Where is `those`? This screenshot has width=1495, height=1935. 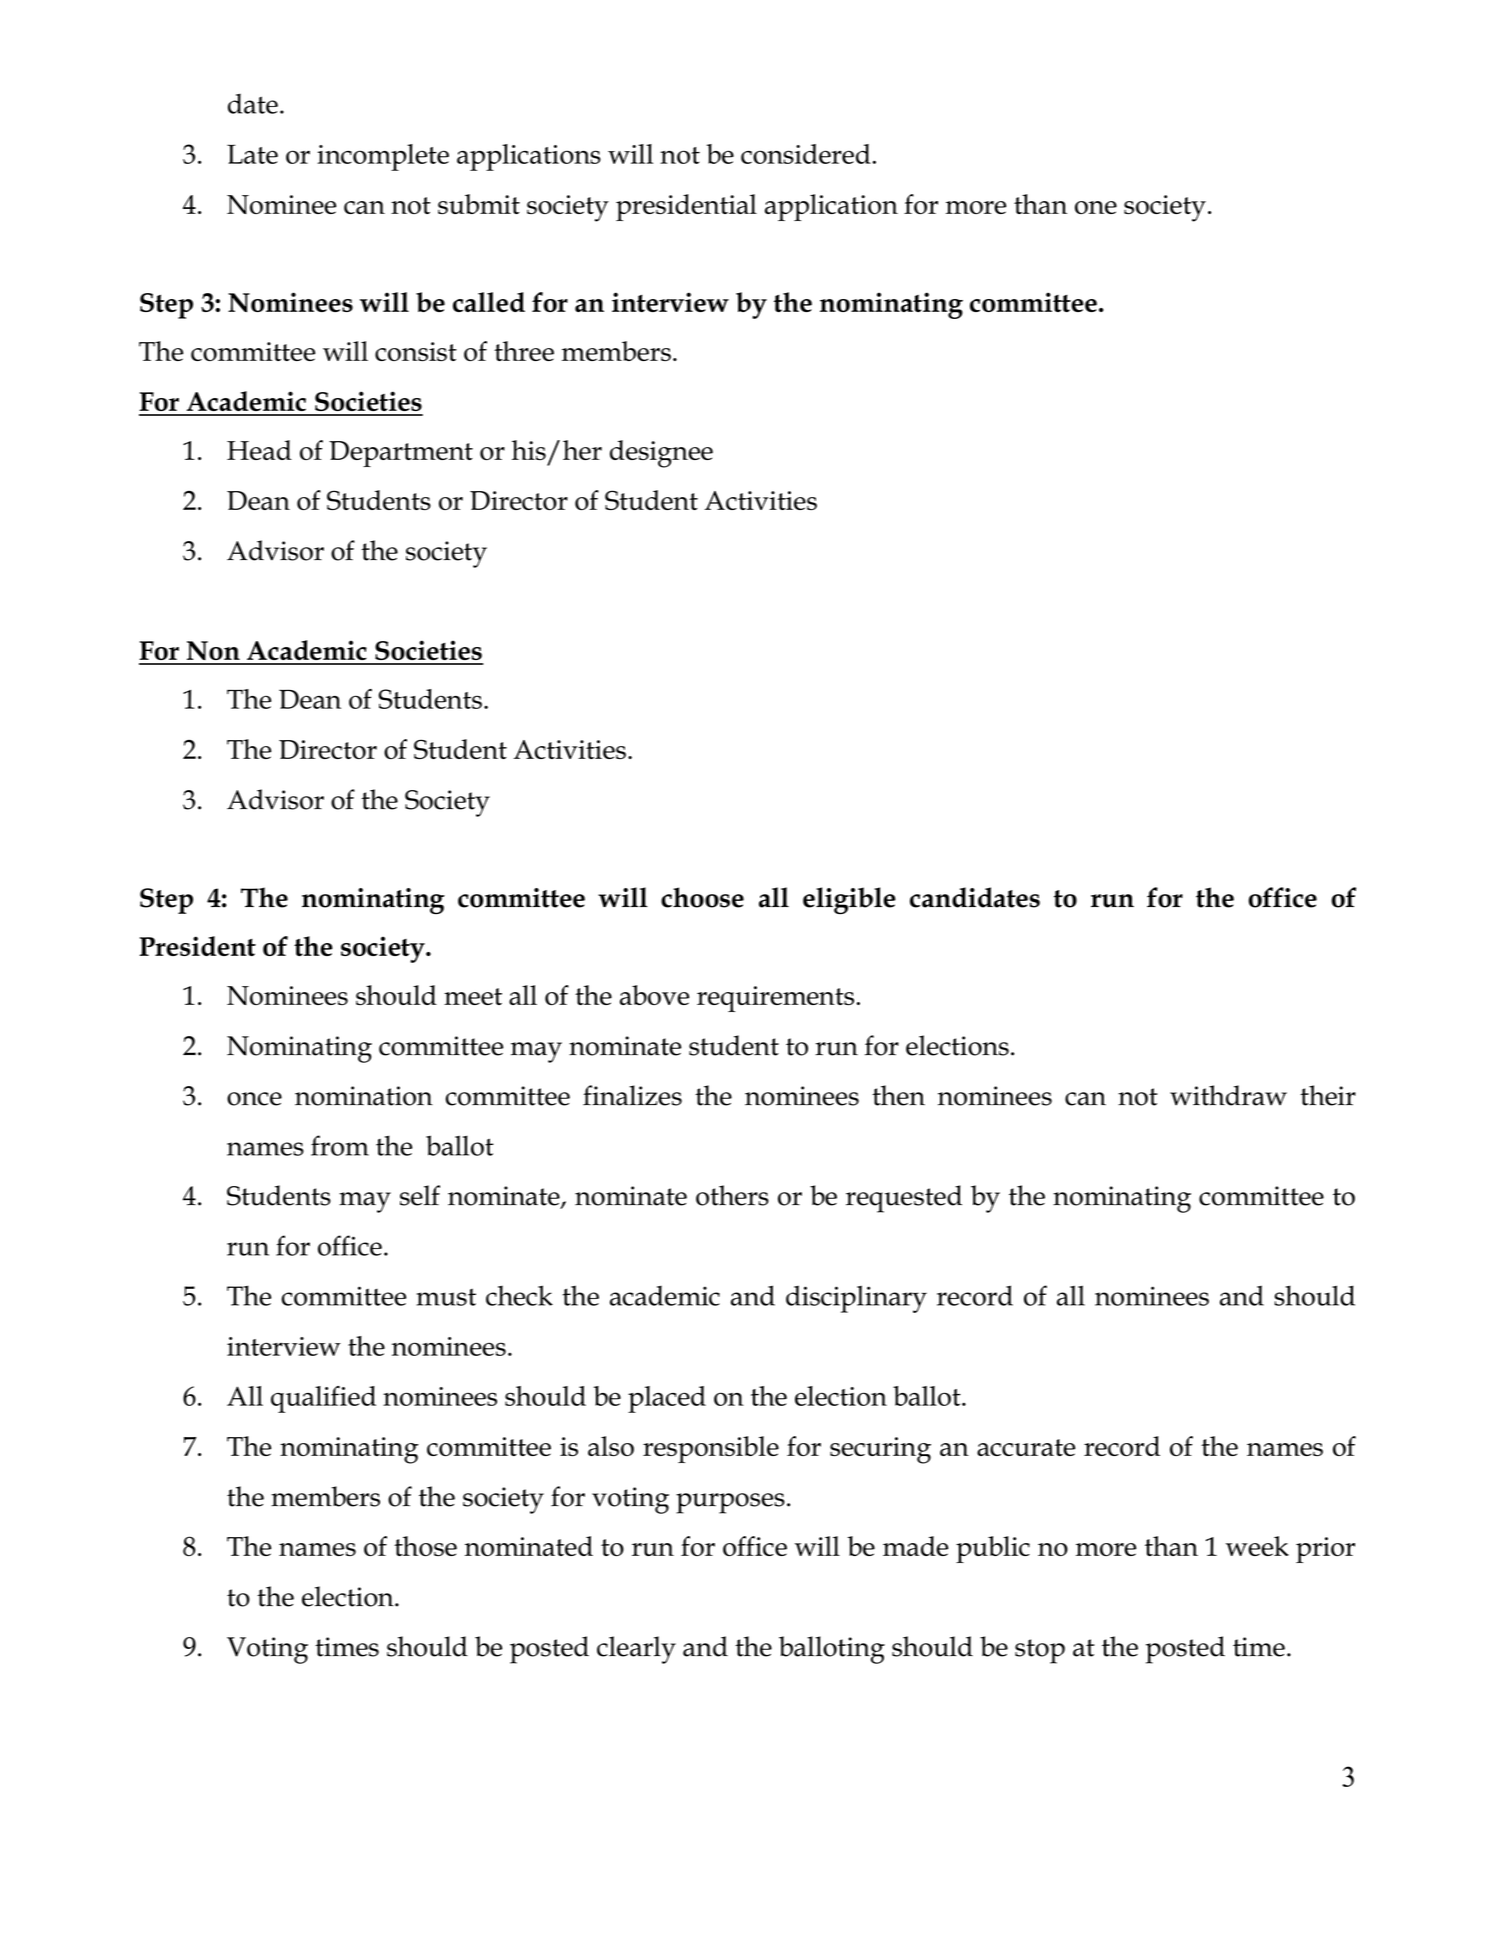 those is located at coordinates (425, 1546).
